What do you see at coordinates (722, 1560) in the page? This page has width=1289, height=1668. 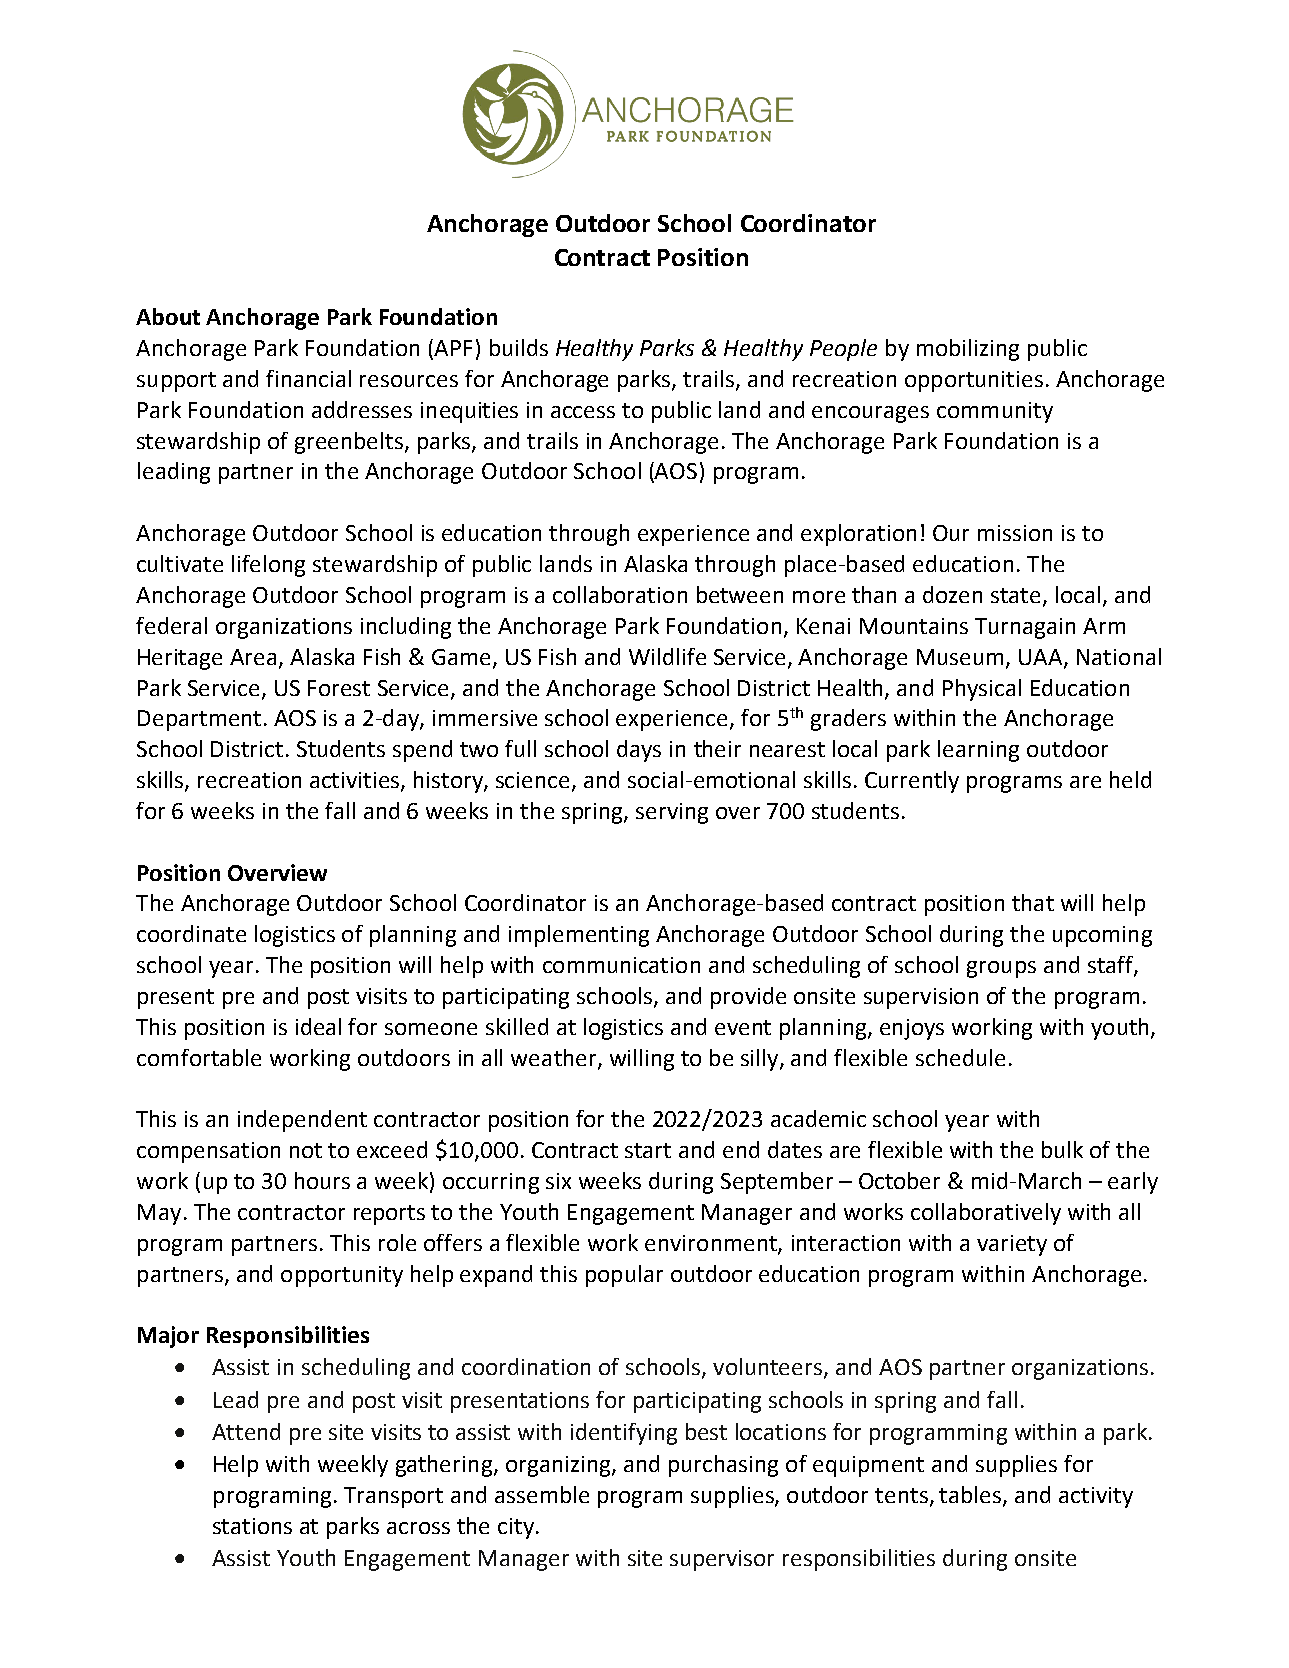 I see `supervisor` at bounding box center [722, 1560].
